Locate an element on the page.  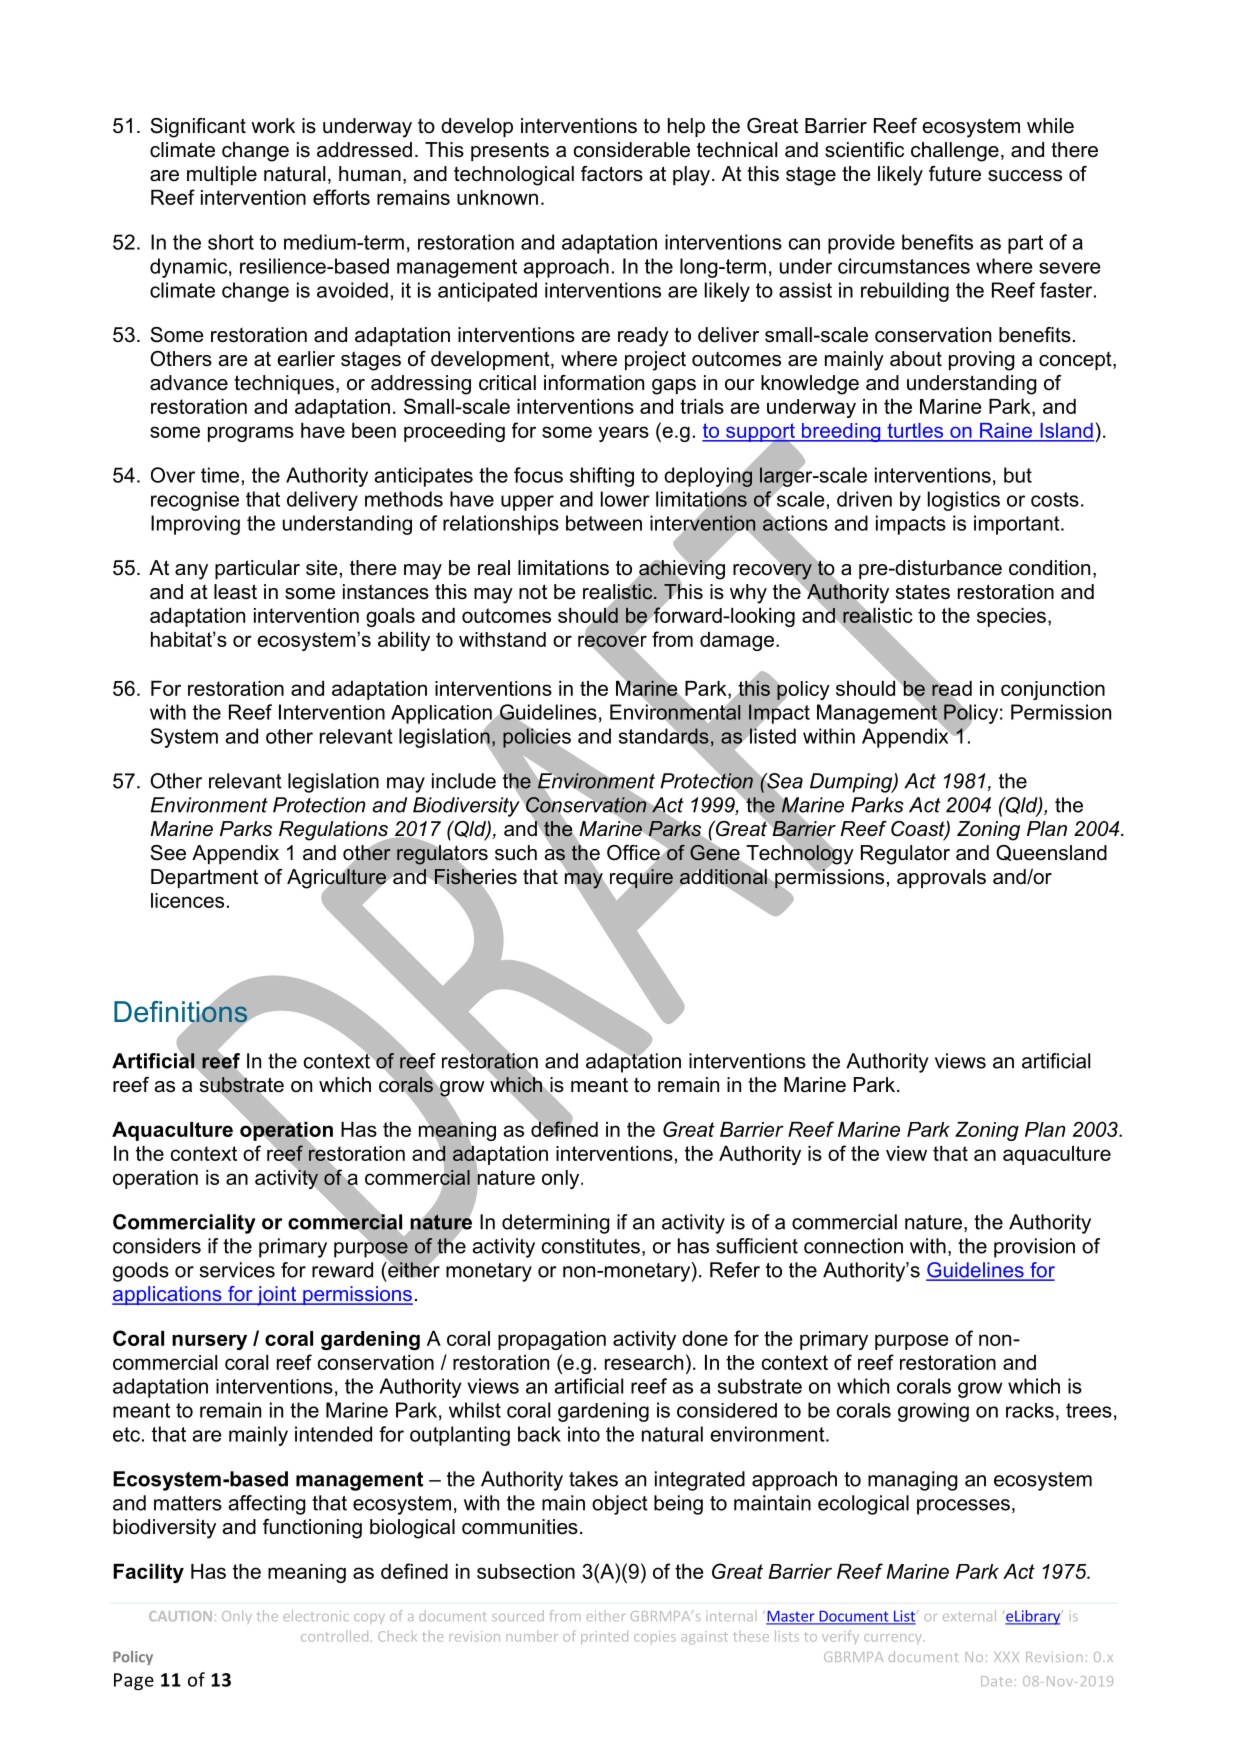
printed is located at coordinates (604, 1637).
